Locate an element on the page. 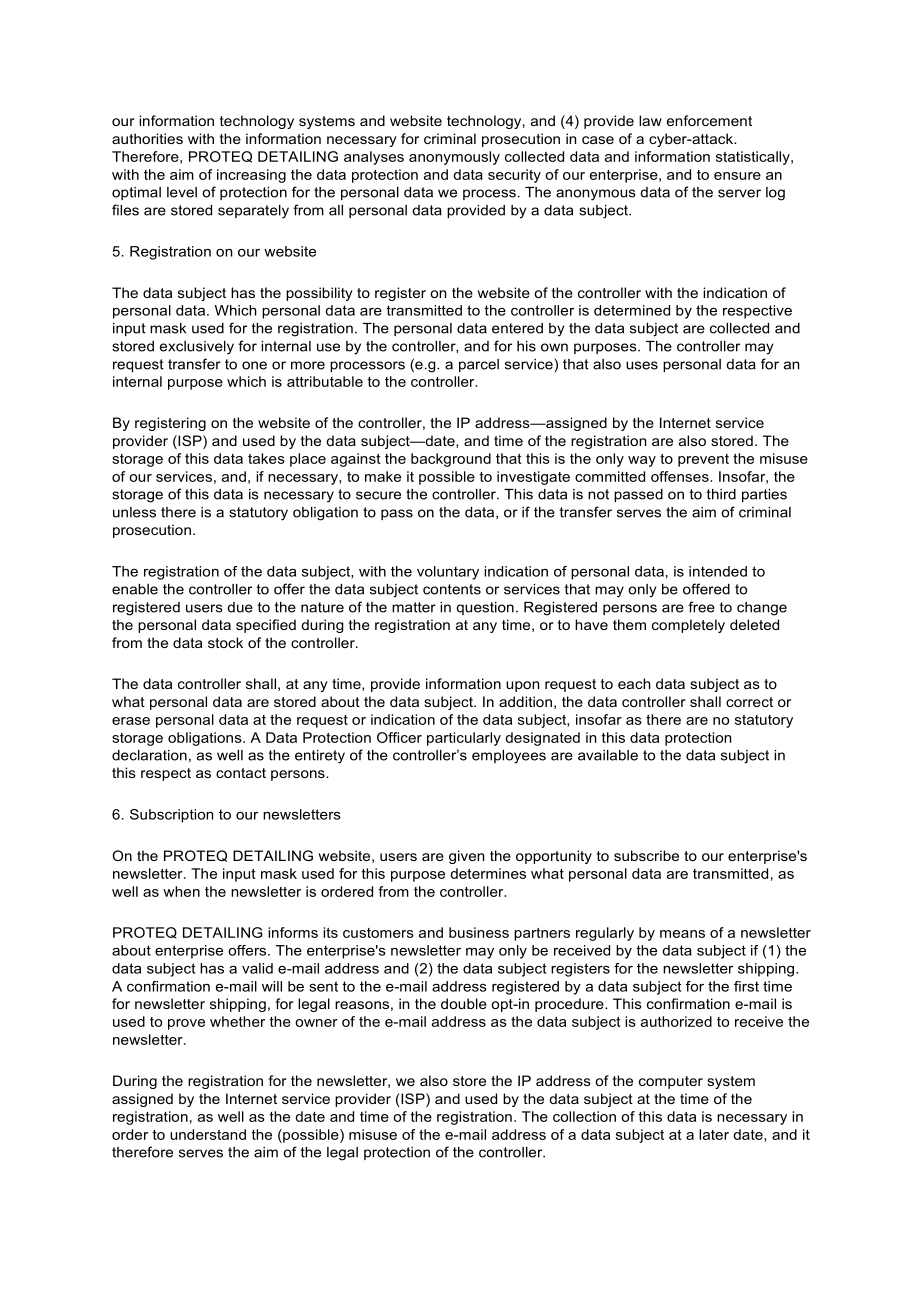 This document has height=1308, width=924. uses is located at coordinates (642, 365).
